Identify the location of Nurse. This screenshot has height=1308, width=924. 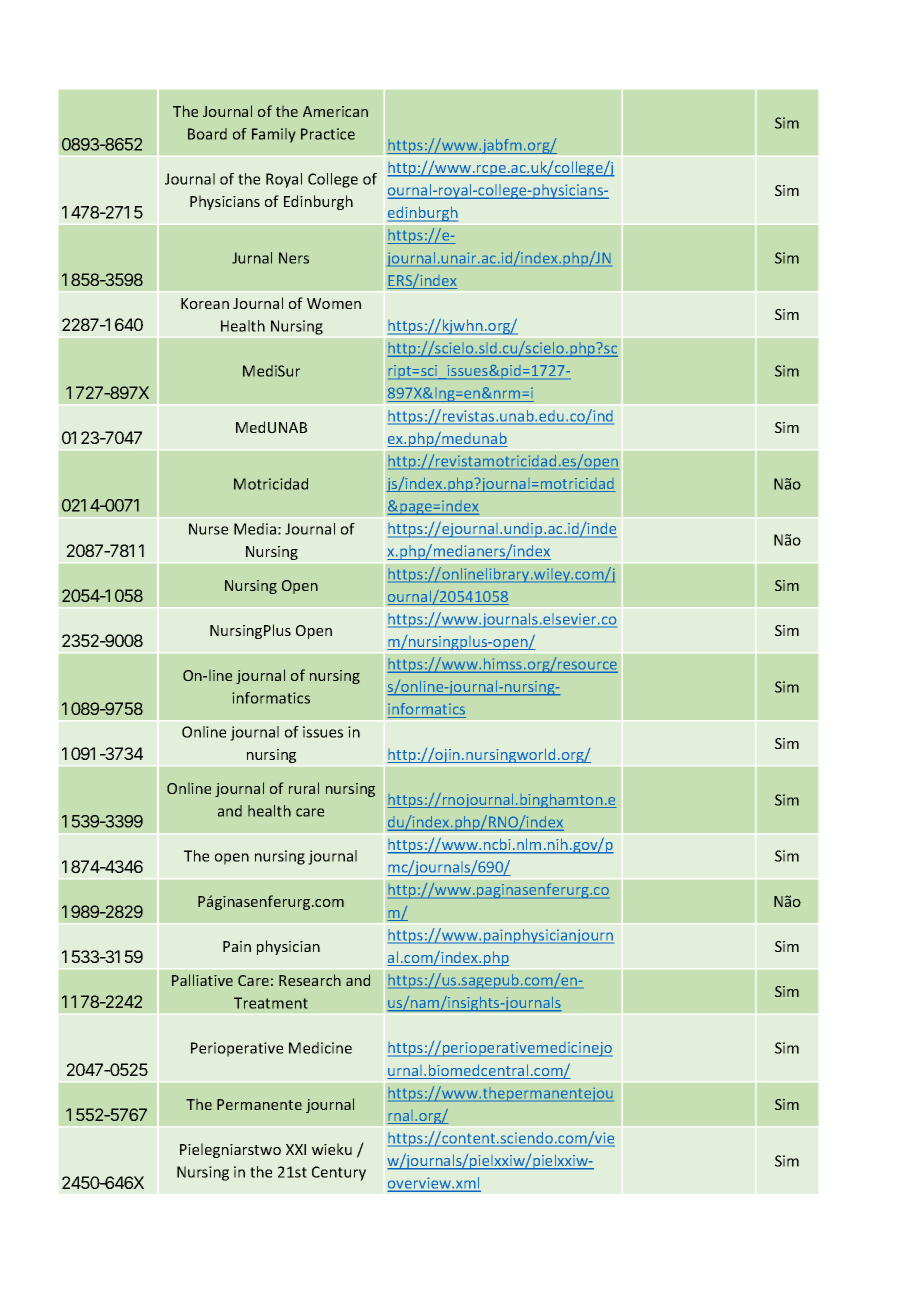
(208, 529).
